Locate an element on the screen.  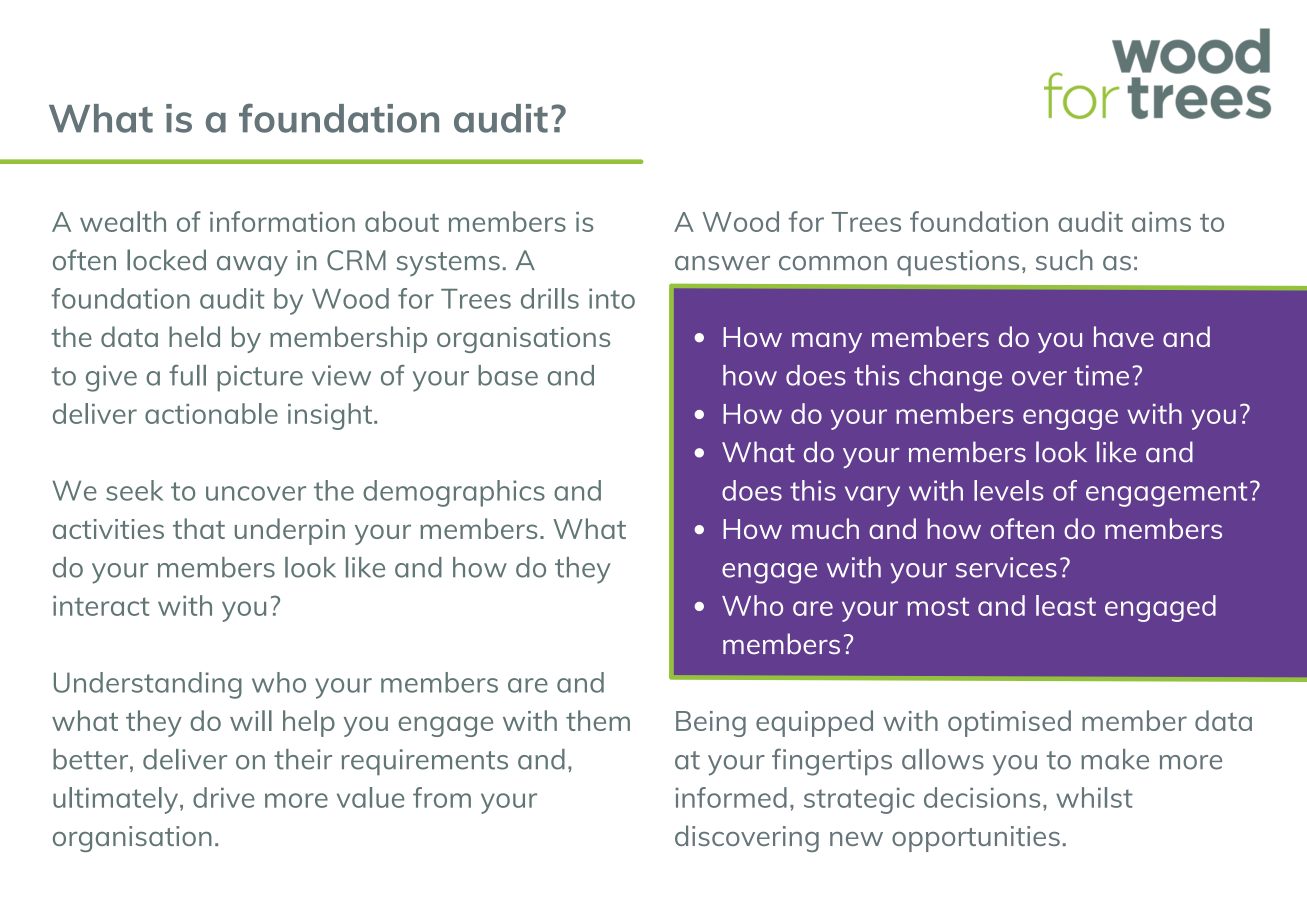
opportunities is located at coordinates (976, 839).
